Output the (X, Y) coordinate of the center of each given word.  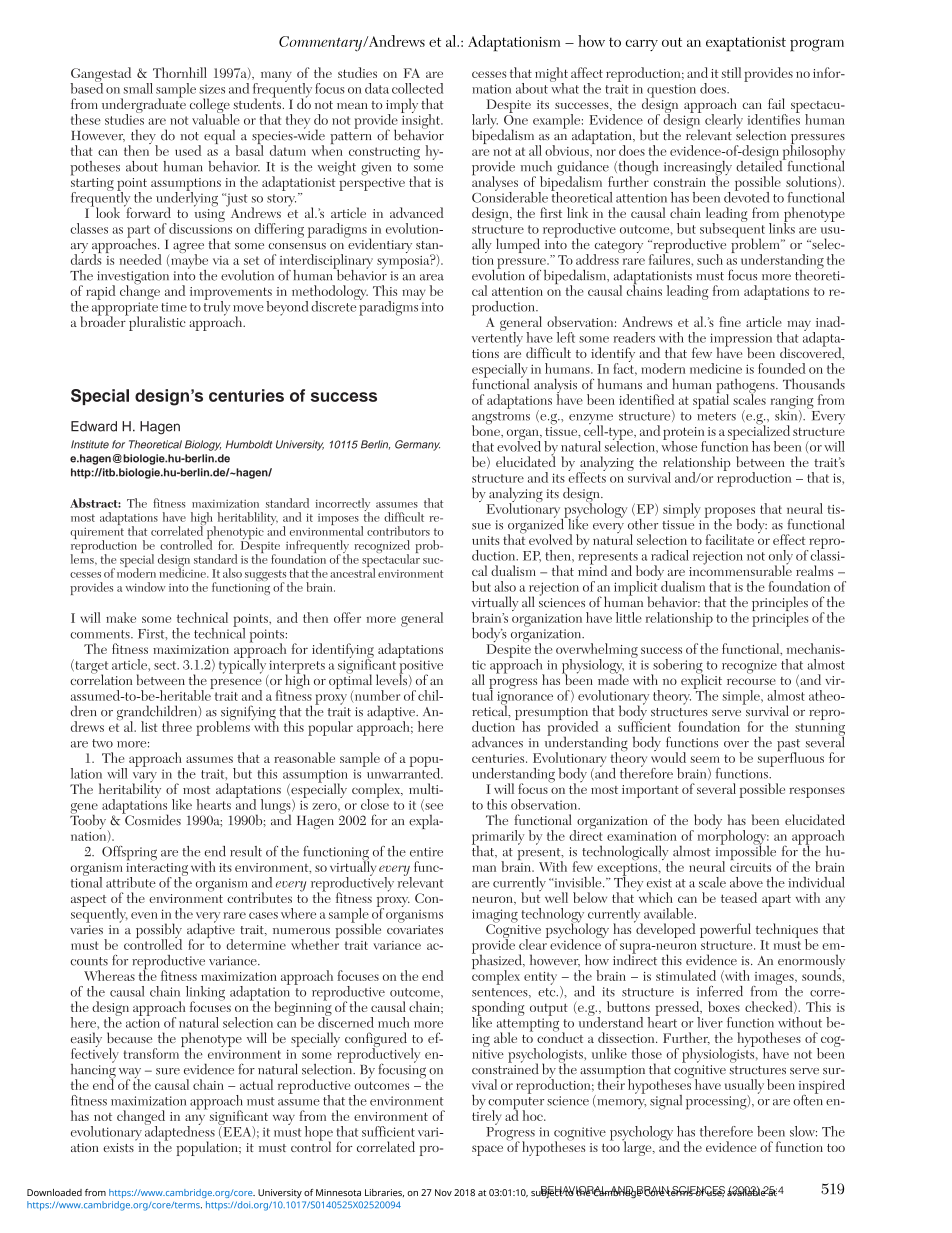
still (731, 72)
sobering (677, 667)
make (121, 617)
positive (421, 668)
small (138, 88)
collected (417, 88)
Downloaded (54, 1192)
